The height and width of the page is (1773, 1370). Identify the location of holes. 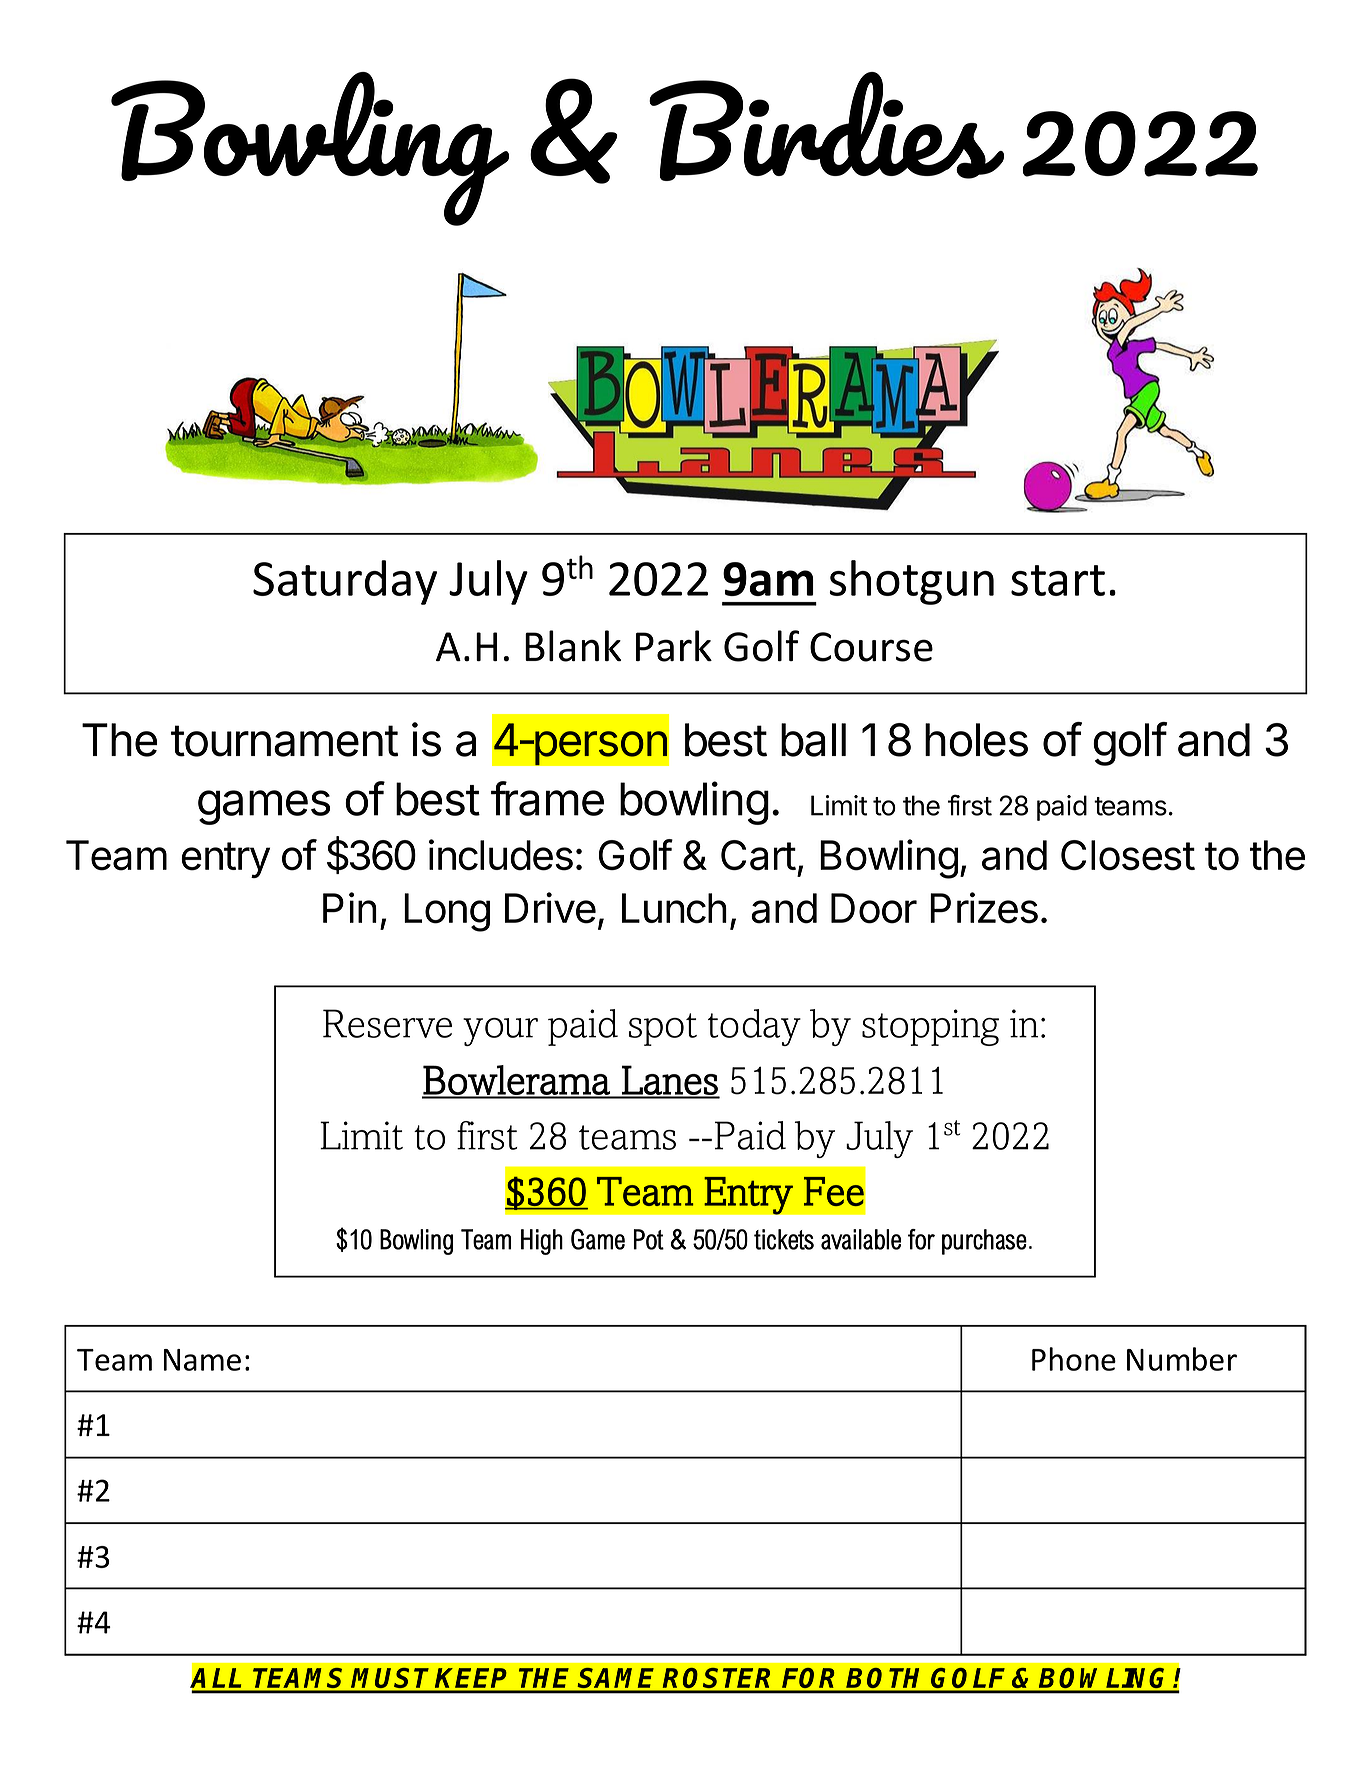
(976, 740).
